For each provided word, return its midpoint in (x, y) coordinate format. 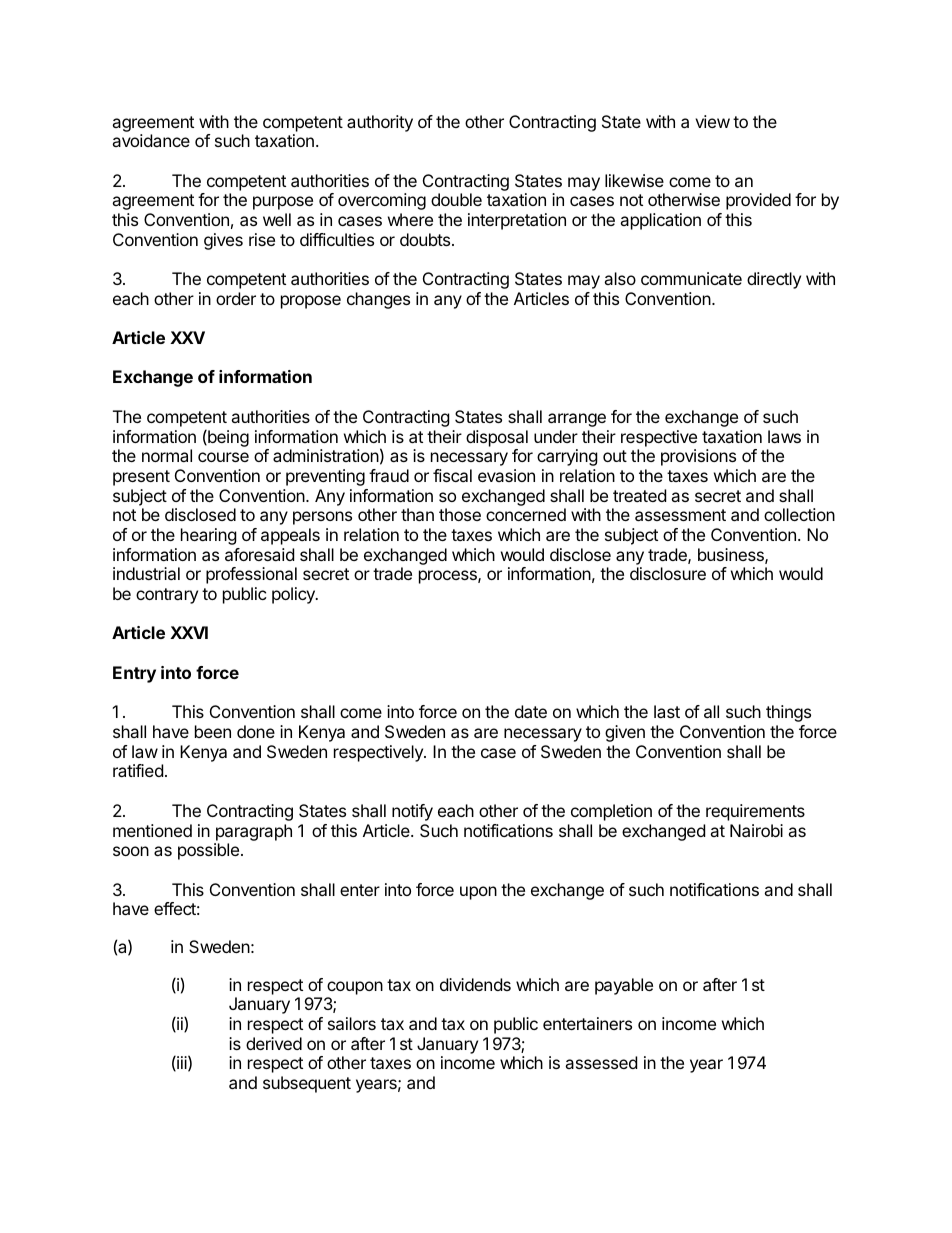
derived (274, 1043)
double (456, 199)
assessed (601, 1062)
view (712, 121)
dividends (475, 984)
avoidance (151, 140)
